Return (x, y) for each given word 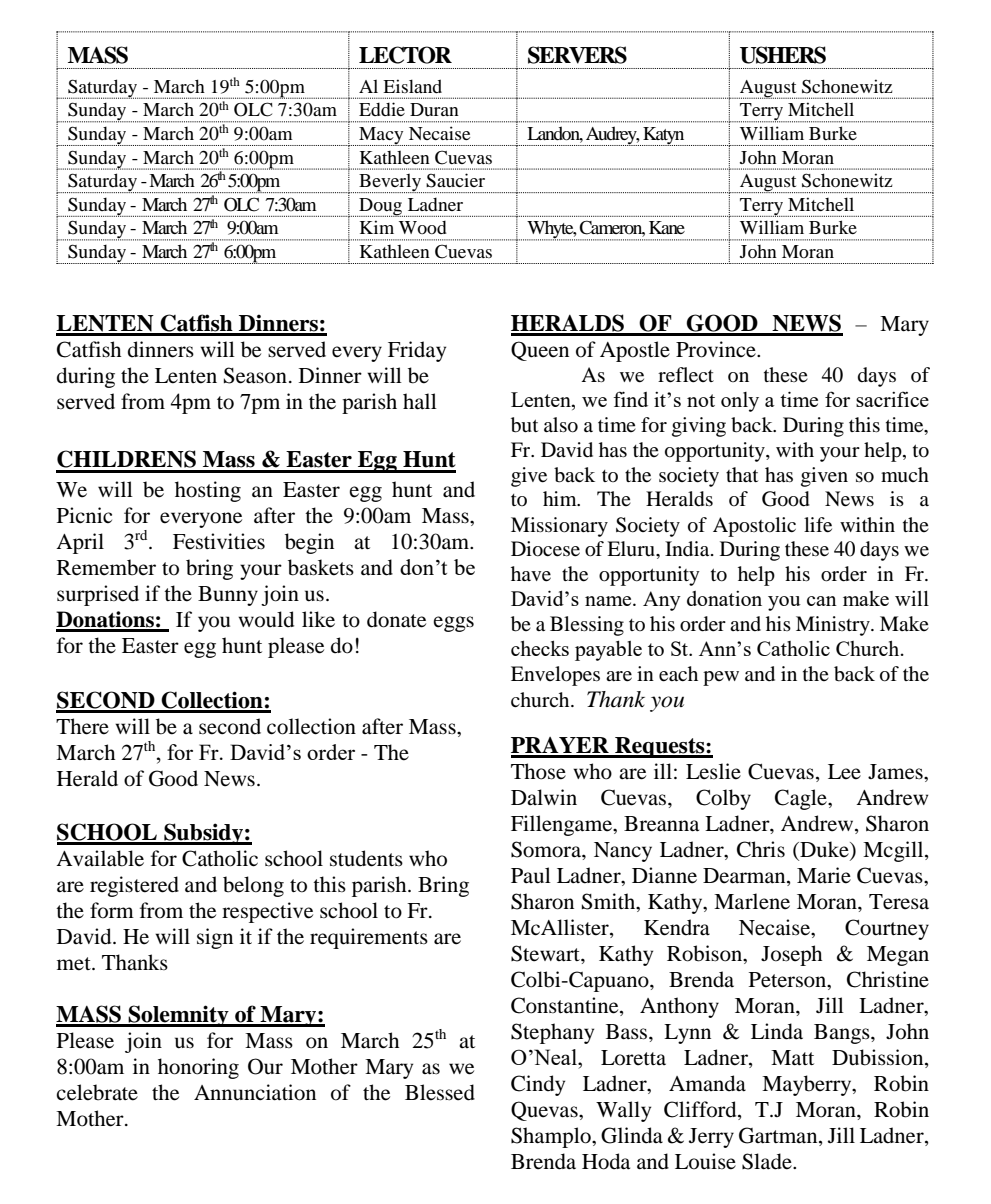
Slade (768, 1161)
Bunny (228, 596)
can (822, 601)
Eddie (382, 109)
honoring (198, 1068)
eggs (454, 624)
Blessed (440, 1092)
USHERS (783, 55)
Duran (434, 109)
